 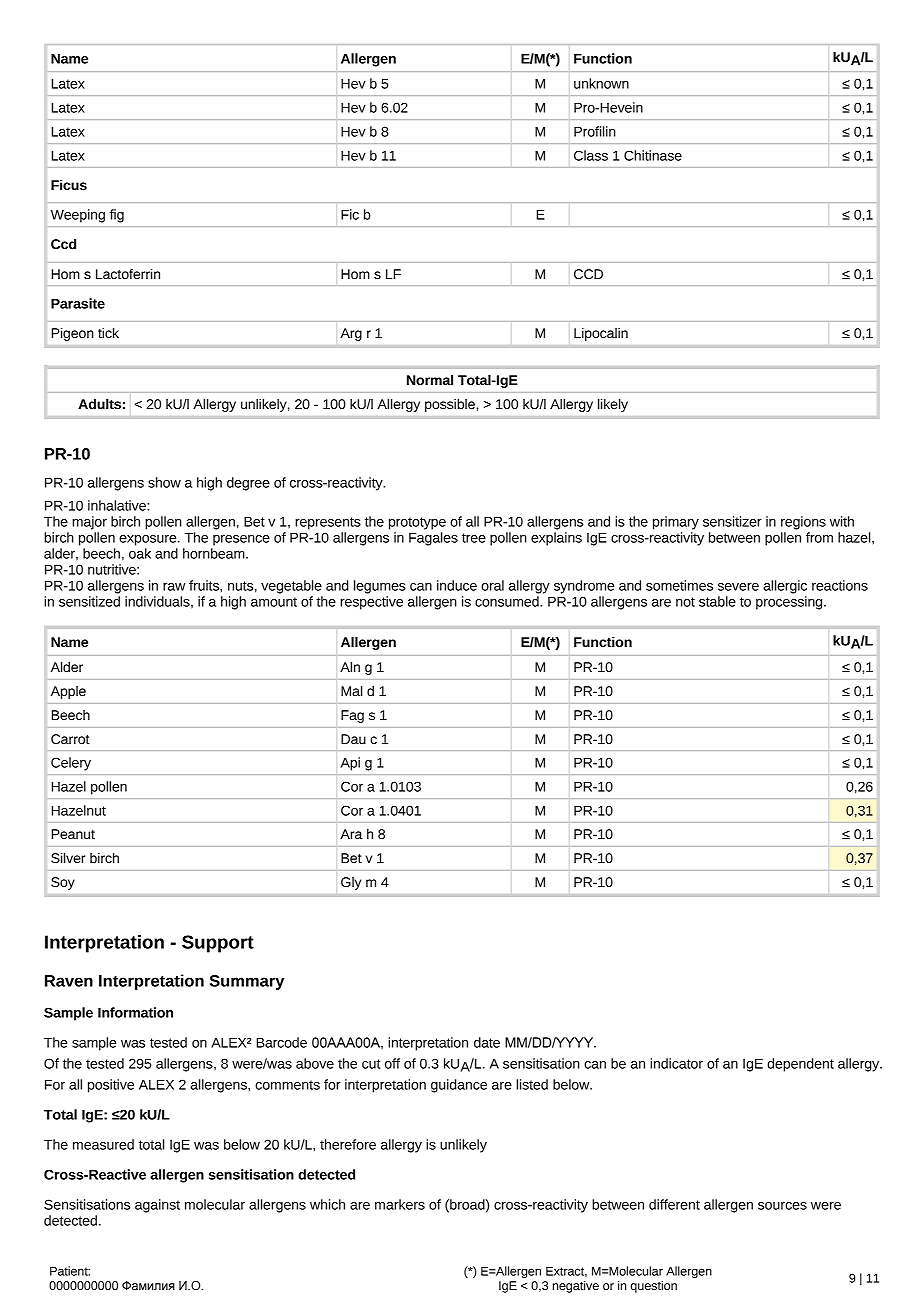 I want to click on prototype, so click(x=417, y=523).
